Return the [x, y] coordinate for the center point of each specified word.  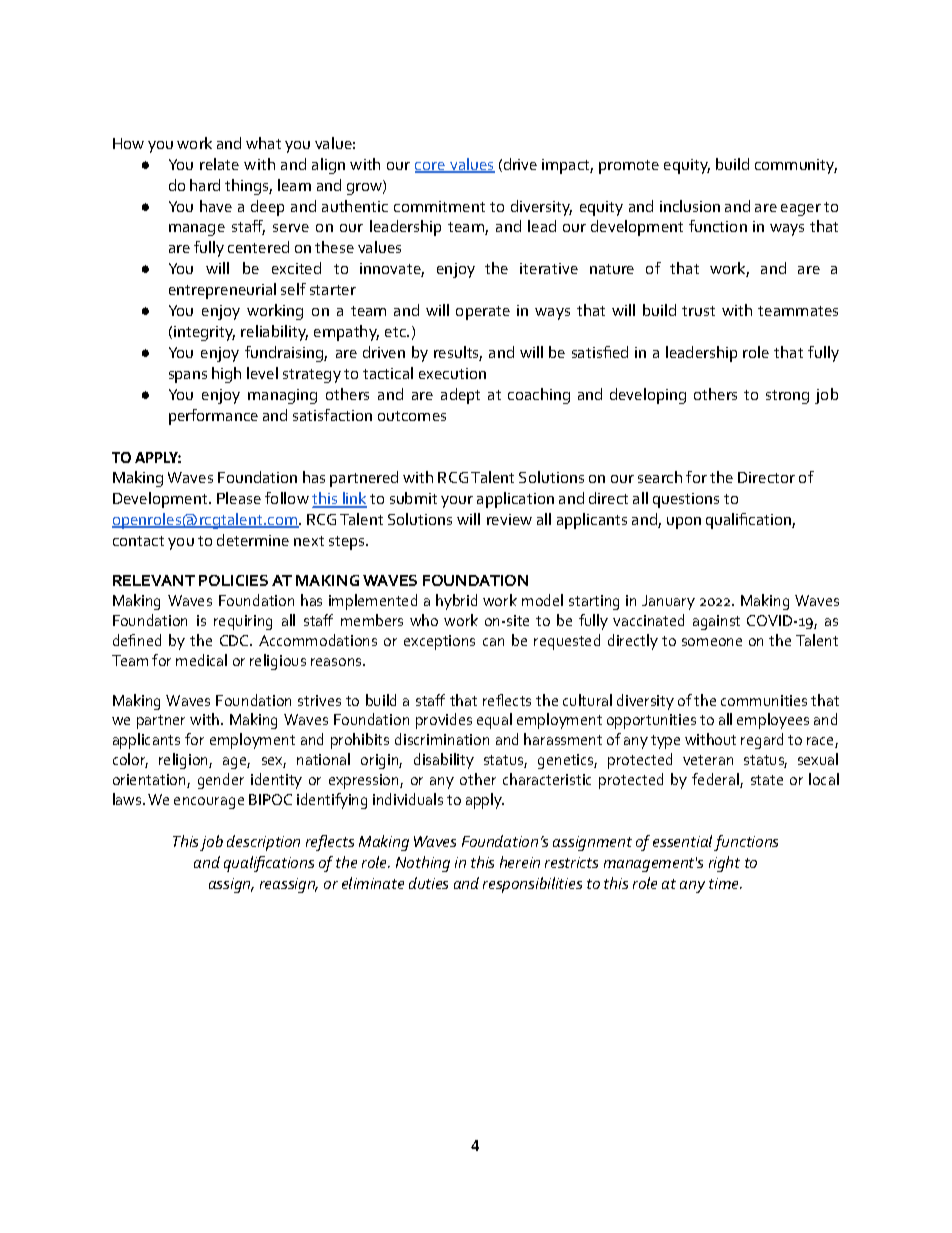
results [458, 353]
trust [698, 311]
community [796, 166]
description [263, 843]
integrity [204, 333]
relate [219, 164]
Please [239, 498]
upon [684, 523]
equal [494, 721]
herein [520, 862]
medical [201, 660]
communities [764, 700]
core [431, 167]
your [457, 502]
